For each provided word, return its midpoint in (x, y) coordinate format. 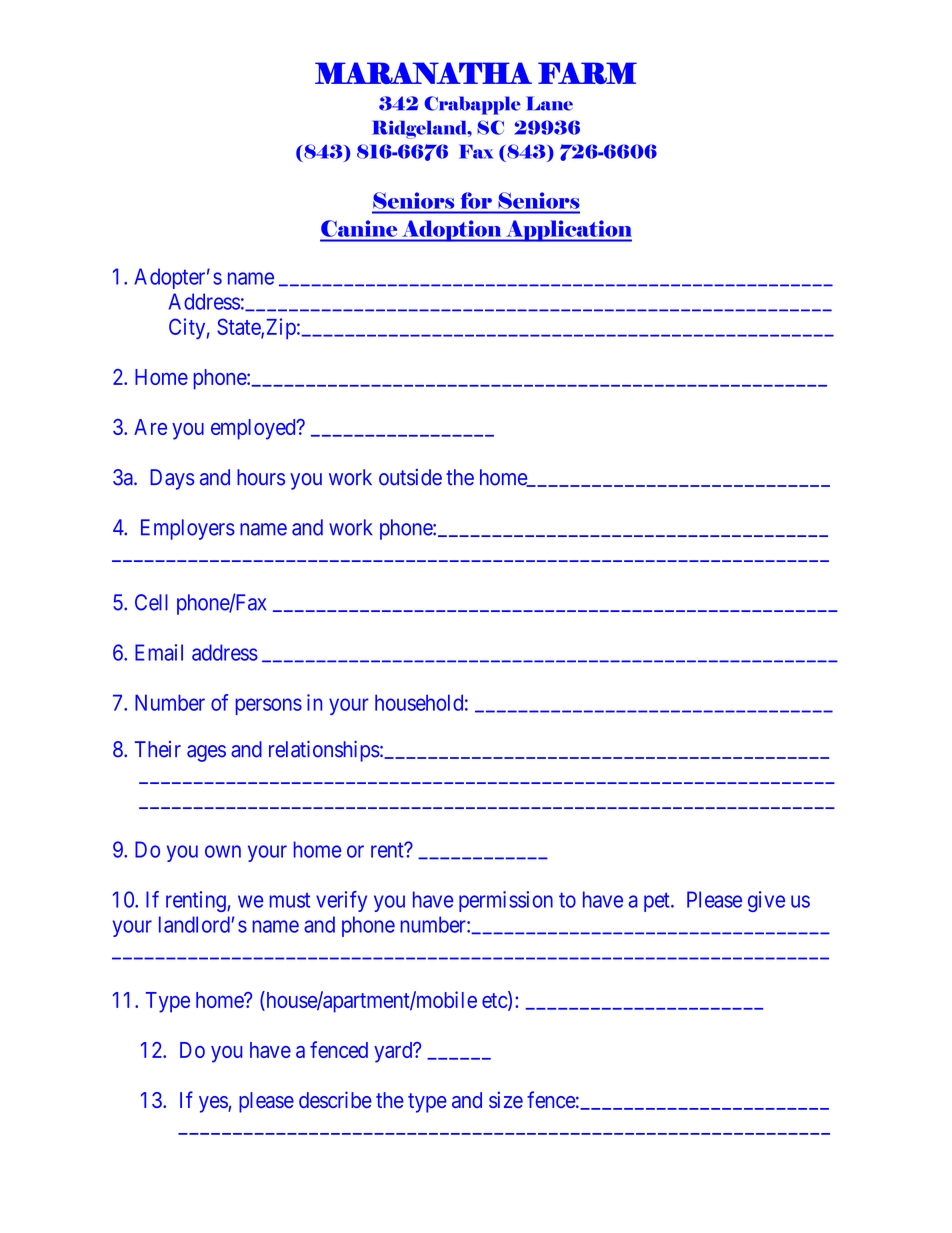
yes (214, 1104)
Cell (151, 602)
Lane (549, 103)
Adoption (451, 231)
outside (410, 477)
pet (658, 902)
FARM (587, 73)
